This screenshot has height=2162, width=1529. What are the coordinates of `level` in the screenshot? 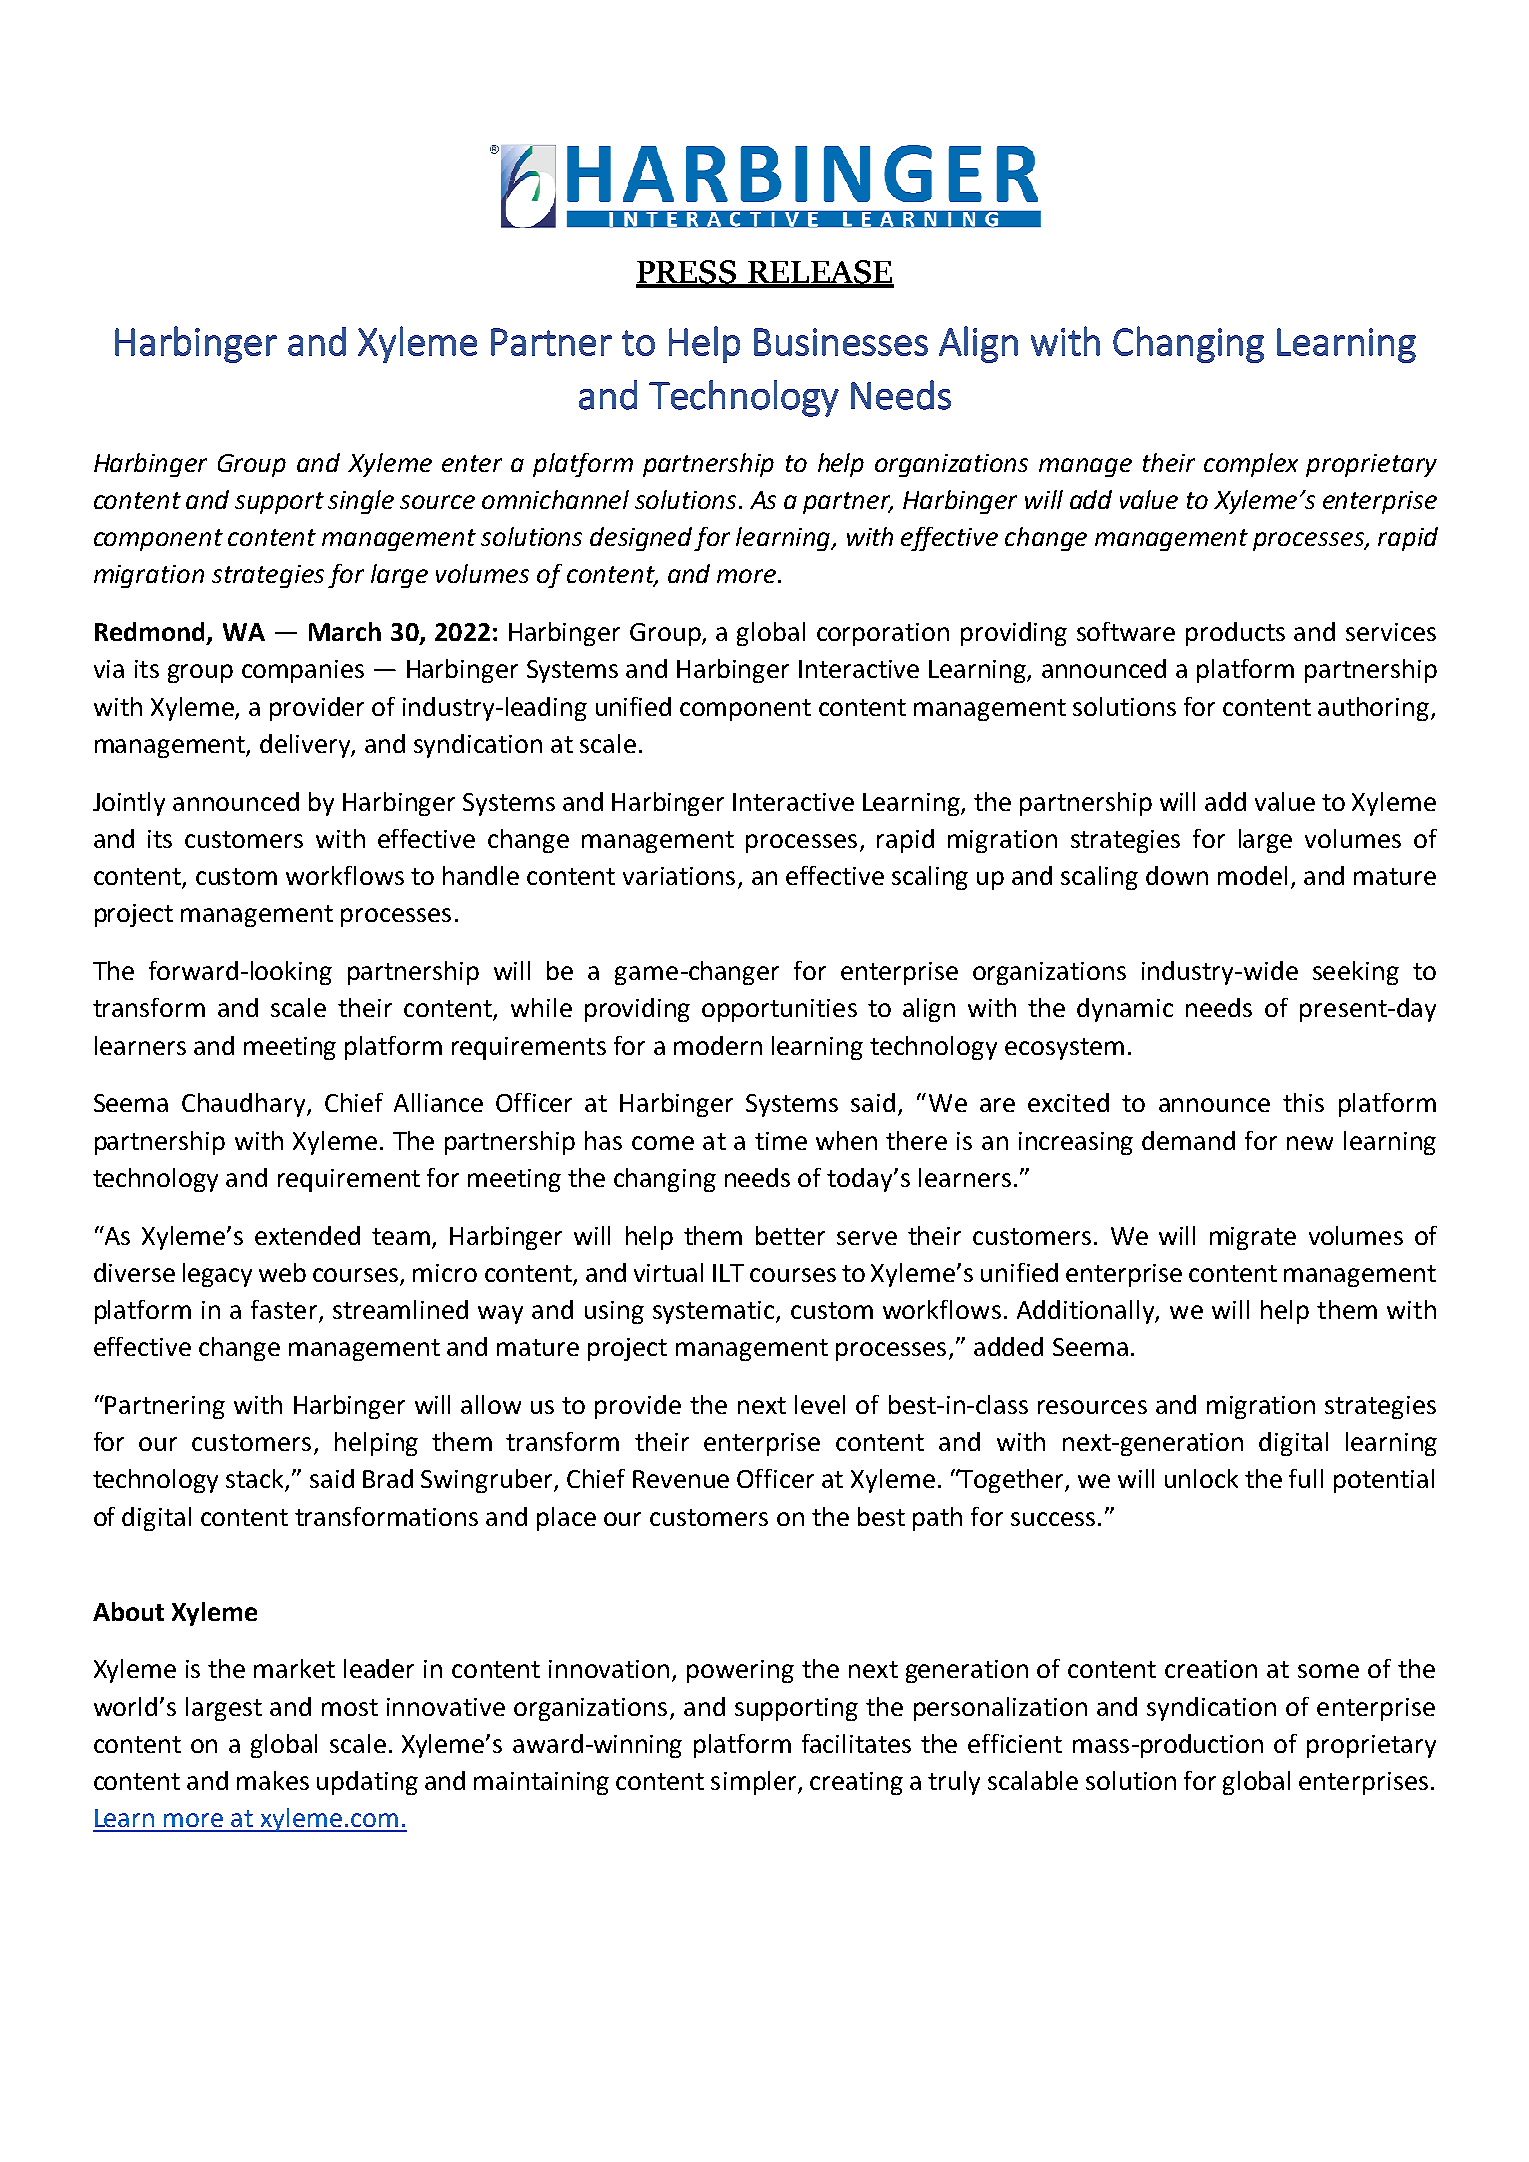 It's located at (820, 1404).
